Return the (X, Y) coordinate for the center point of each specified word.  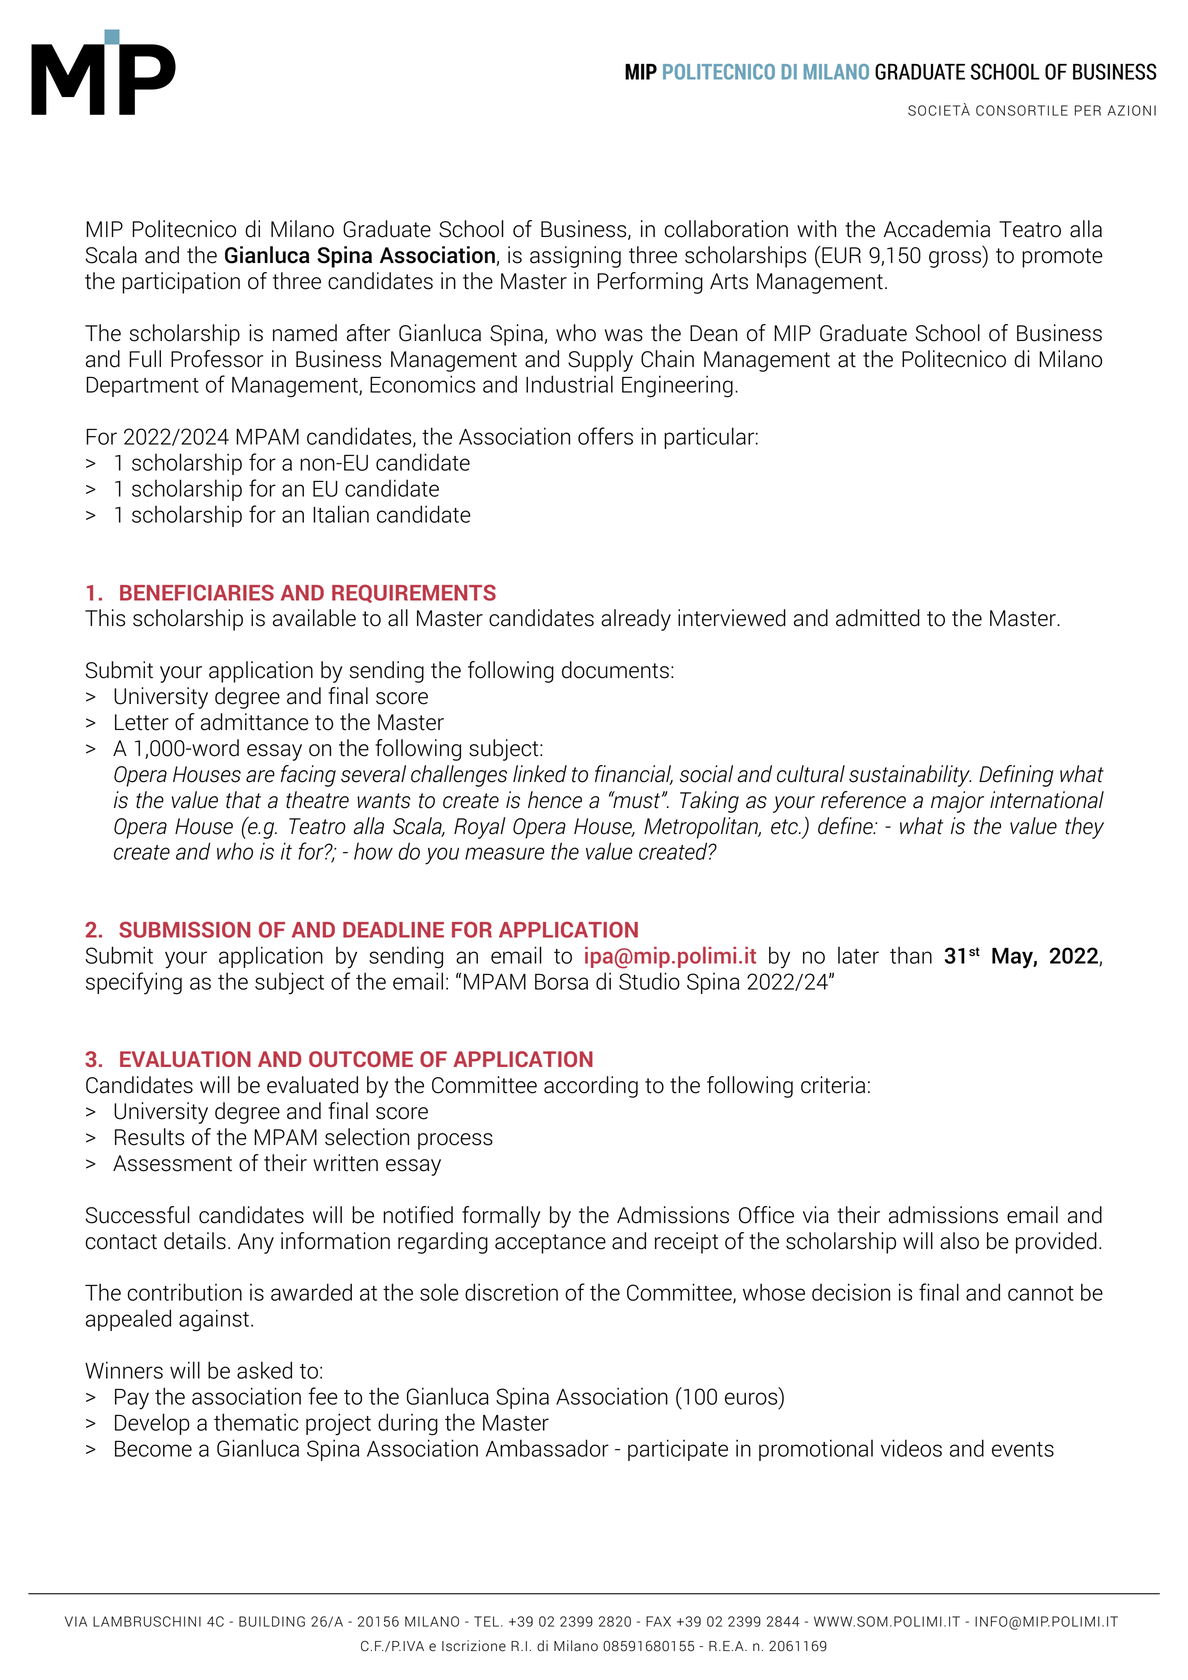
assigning (575, 257)
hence (555, 800)
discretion (511, 1292)
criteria (833, 1085)
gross (956, 259)
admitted (878, 618)
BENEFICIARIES (197, 592)
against (215, 1320)
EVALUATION (185, 1059)
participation (181, 283)
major (957, 802)
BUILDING (272, 1621)
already (636, 620)
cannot (1041, 1293)
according (591, 1087)
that (243, 800)
